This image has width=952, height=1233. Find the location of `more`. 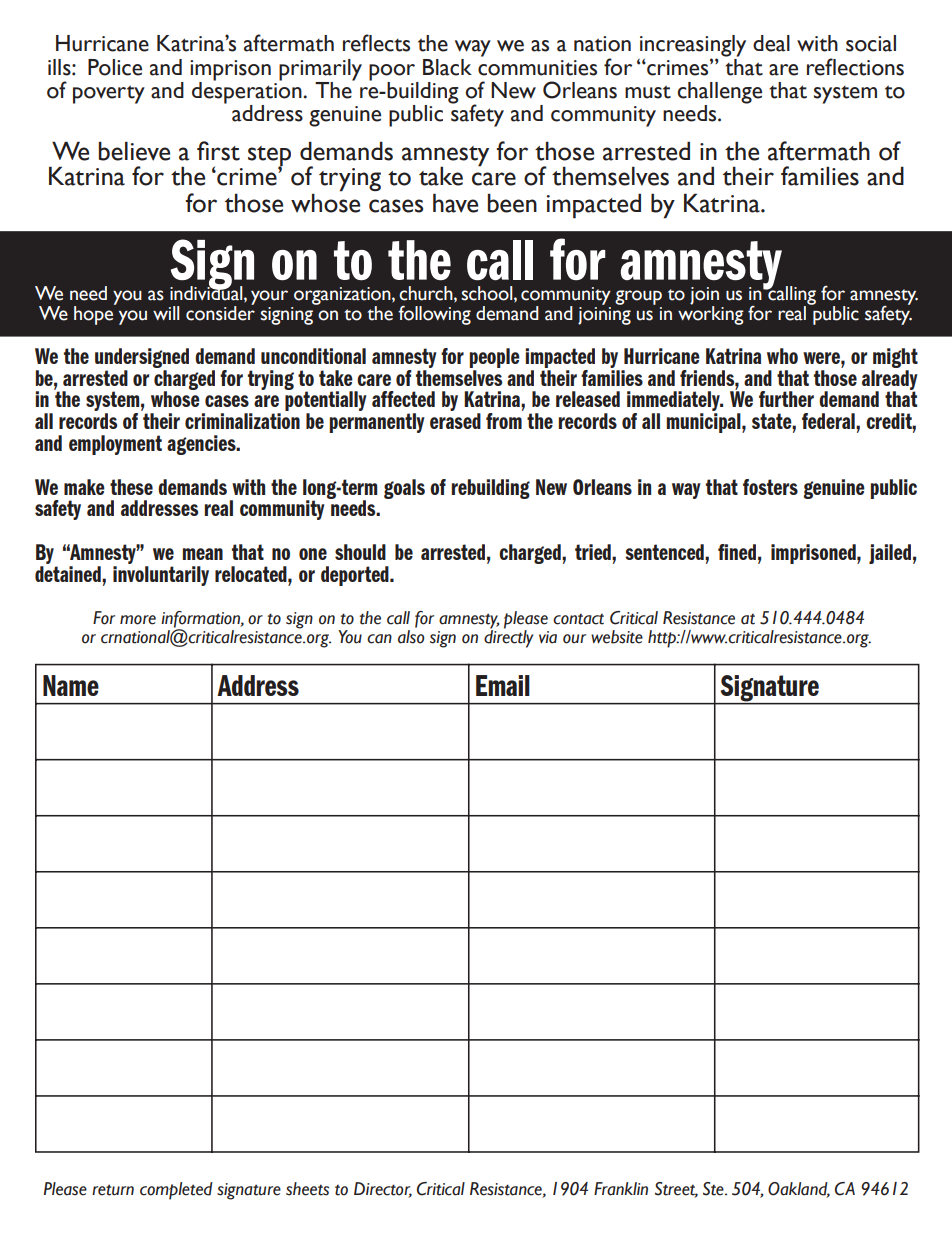

more is located at coordinates (138, 620).
